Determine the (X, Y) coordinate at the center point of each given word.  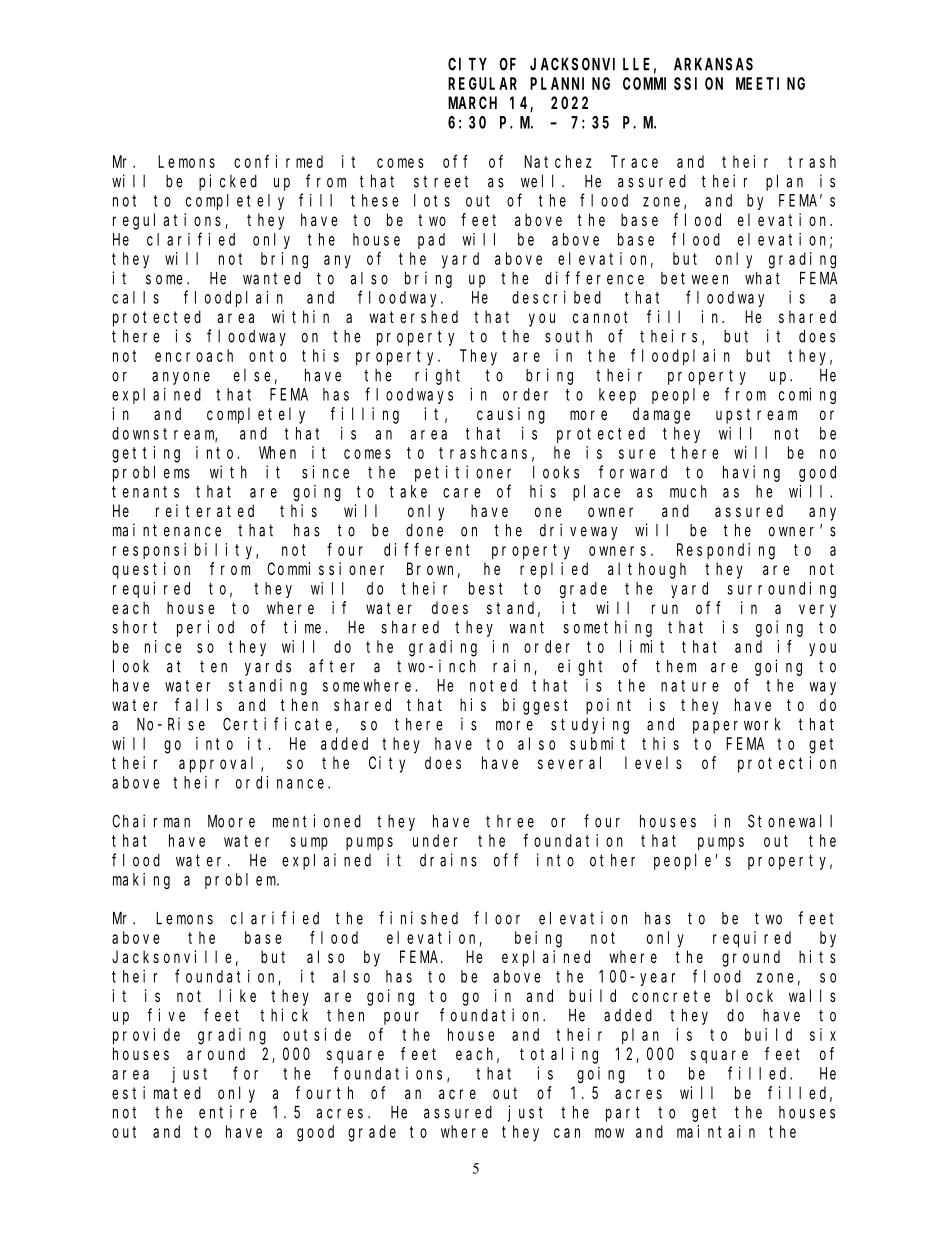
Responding (726, 551)
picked (228, 182)
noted (493, 685)
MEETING (770, 83)
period (205, 628)
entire (228, 1112)
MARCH (472, 103)
